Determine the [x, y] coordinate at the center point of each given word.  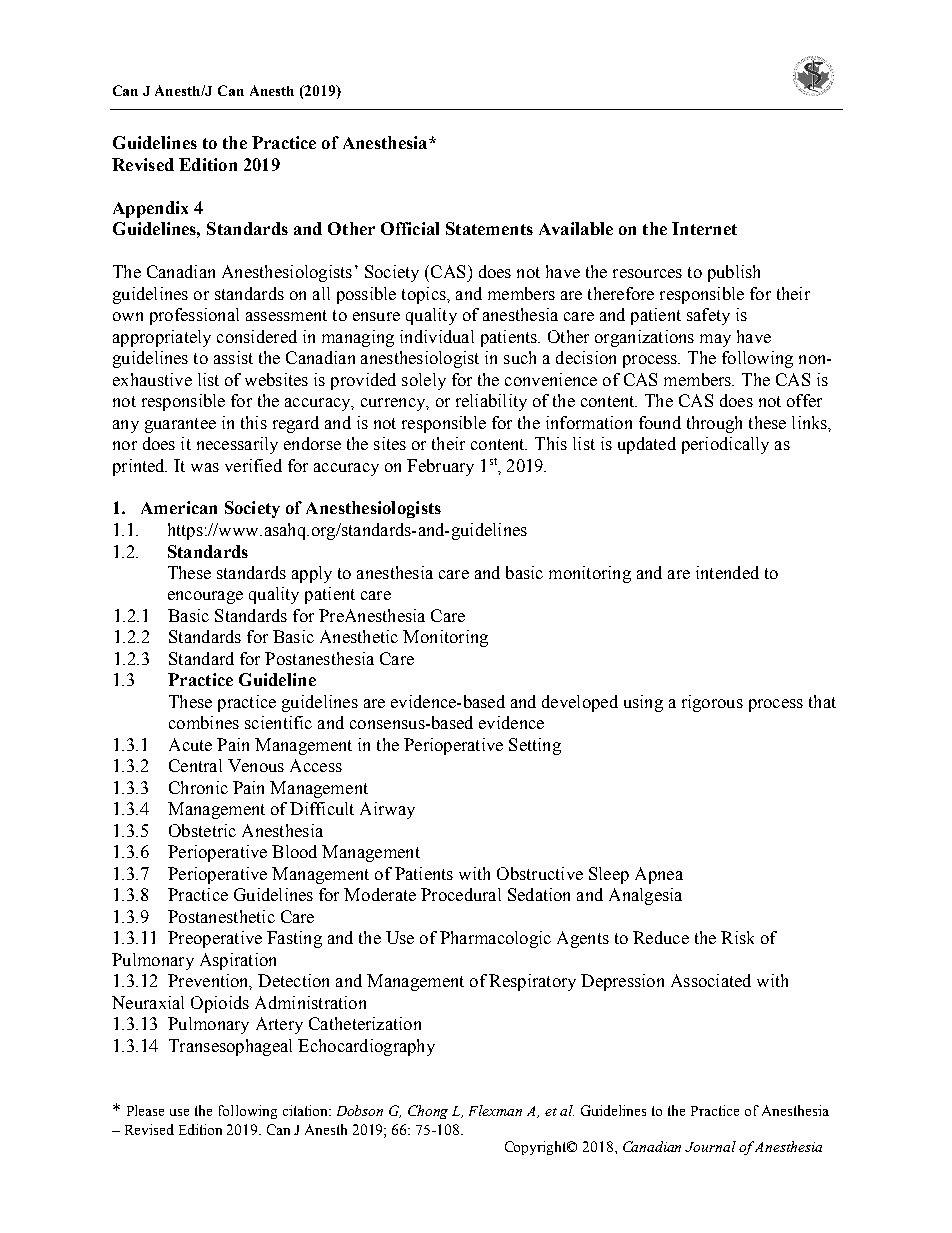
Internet [704, 228]
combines [204, 722]
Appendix [150, 209]
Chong [428, 1112]
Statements [489, 228]
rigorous [712, 703]
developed [580, 703]
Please [145, 1110]
